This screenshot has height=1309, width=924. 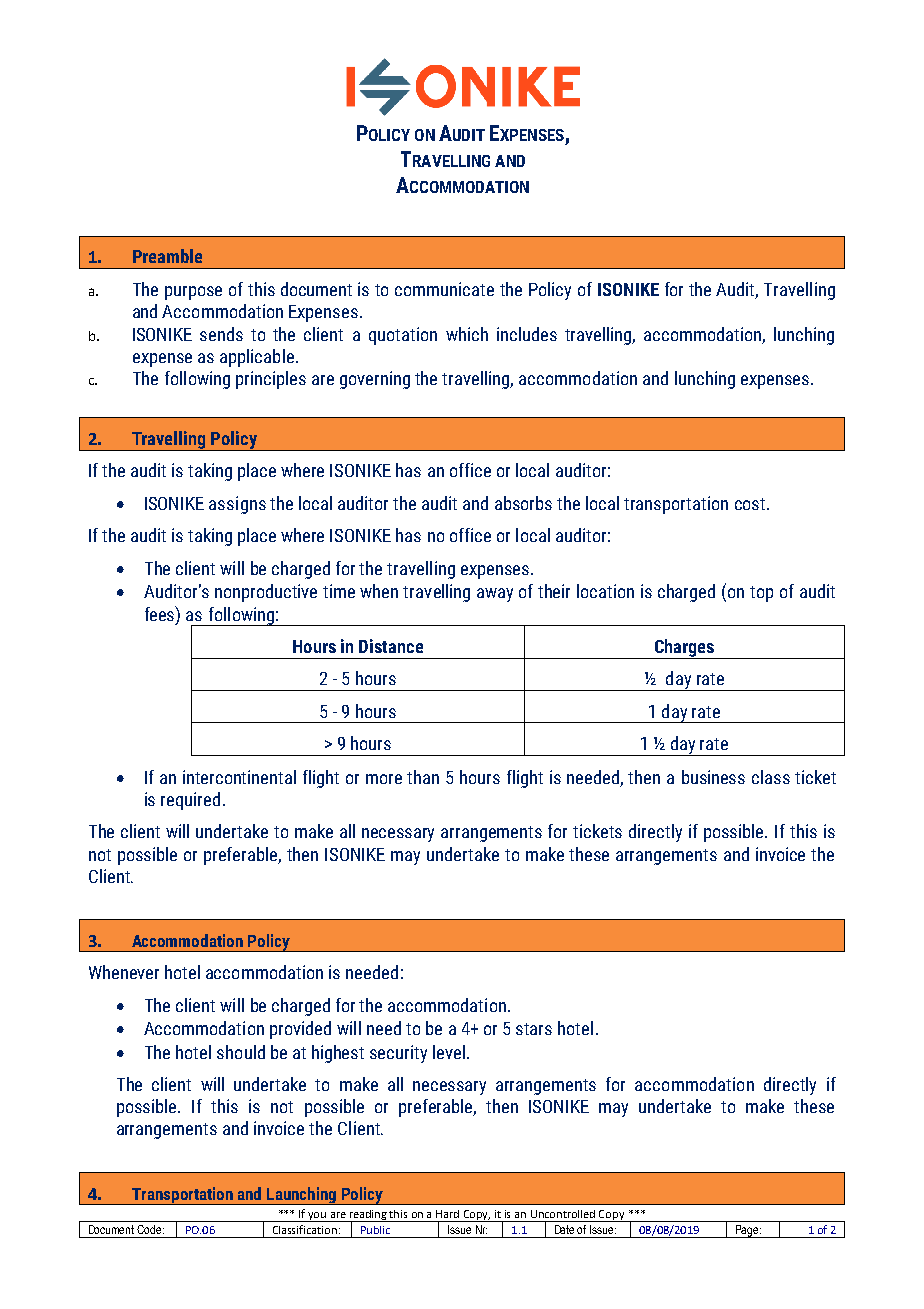 I want to click on communicate, so click(x=444, y=289).
